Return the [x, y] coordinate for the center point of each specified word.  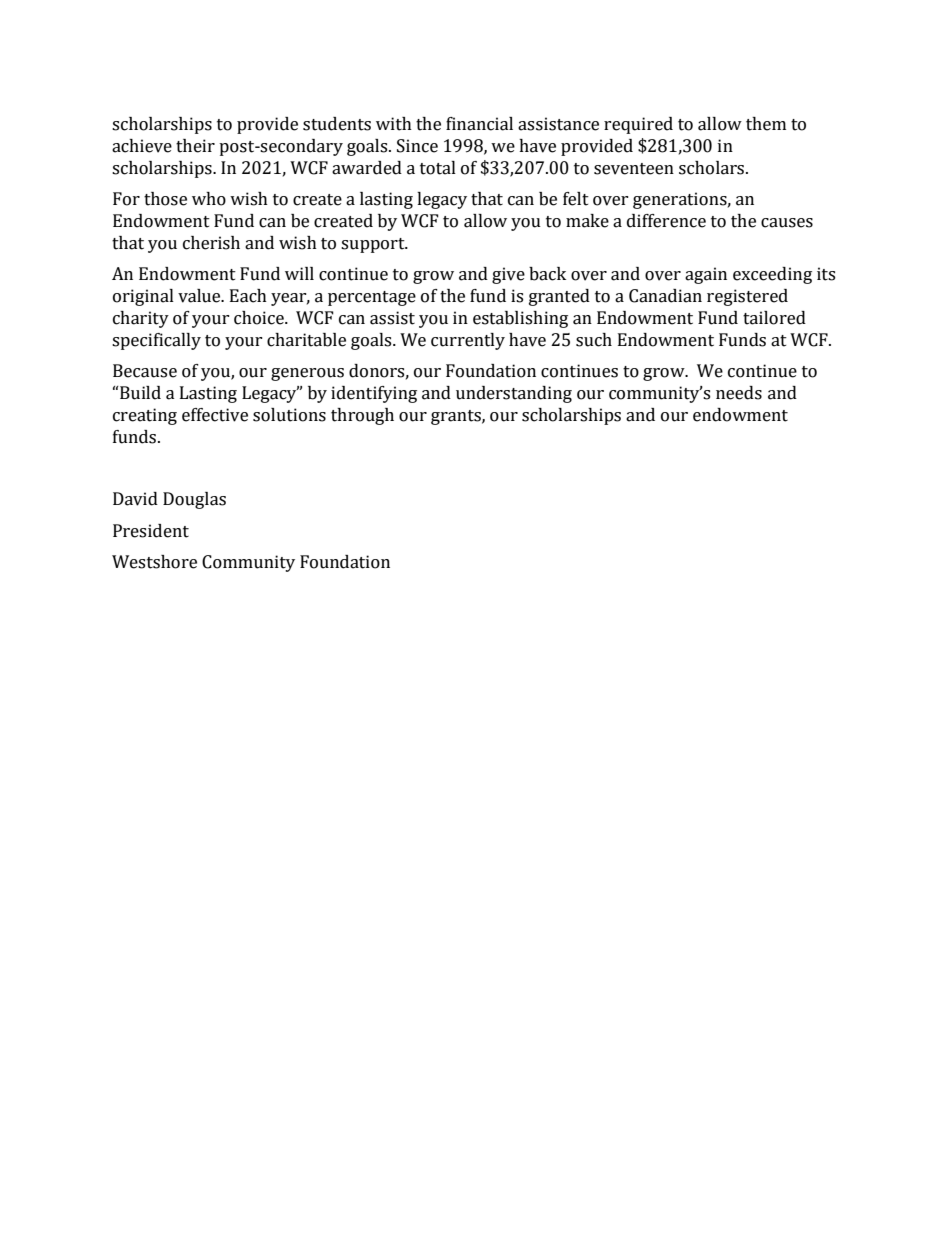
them [766, 124]
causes [787, 223]
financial [479, 124]
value [200, 296]
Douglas [194, 500]
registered [747, 297]
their [195, 146]
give [508, 275]
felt [576, 199]
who [209, 199]
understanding [514, 394]
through [362, 416]
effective [215, 415]
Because [145, 371]
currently [468, 341]
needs [739, 393]
